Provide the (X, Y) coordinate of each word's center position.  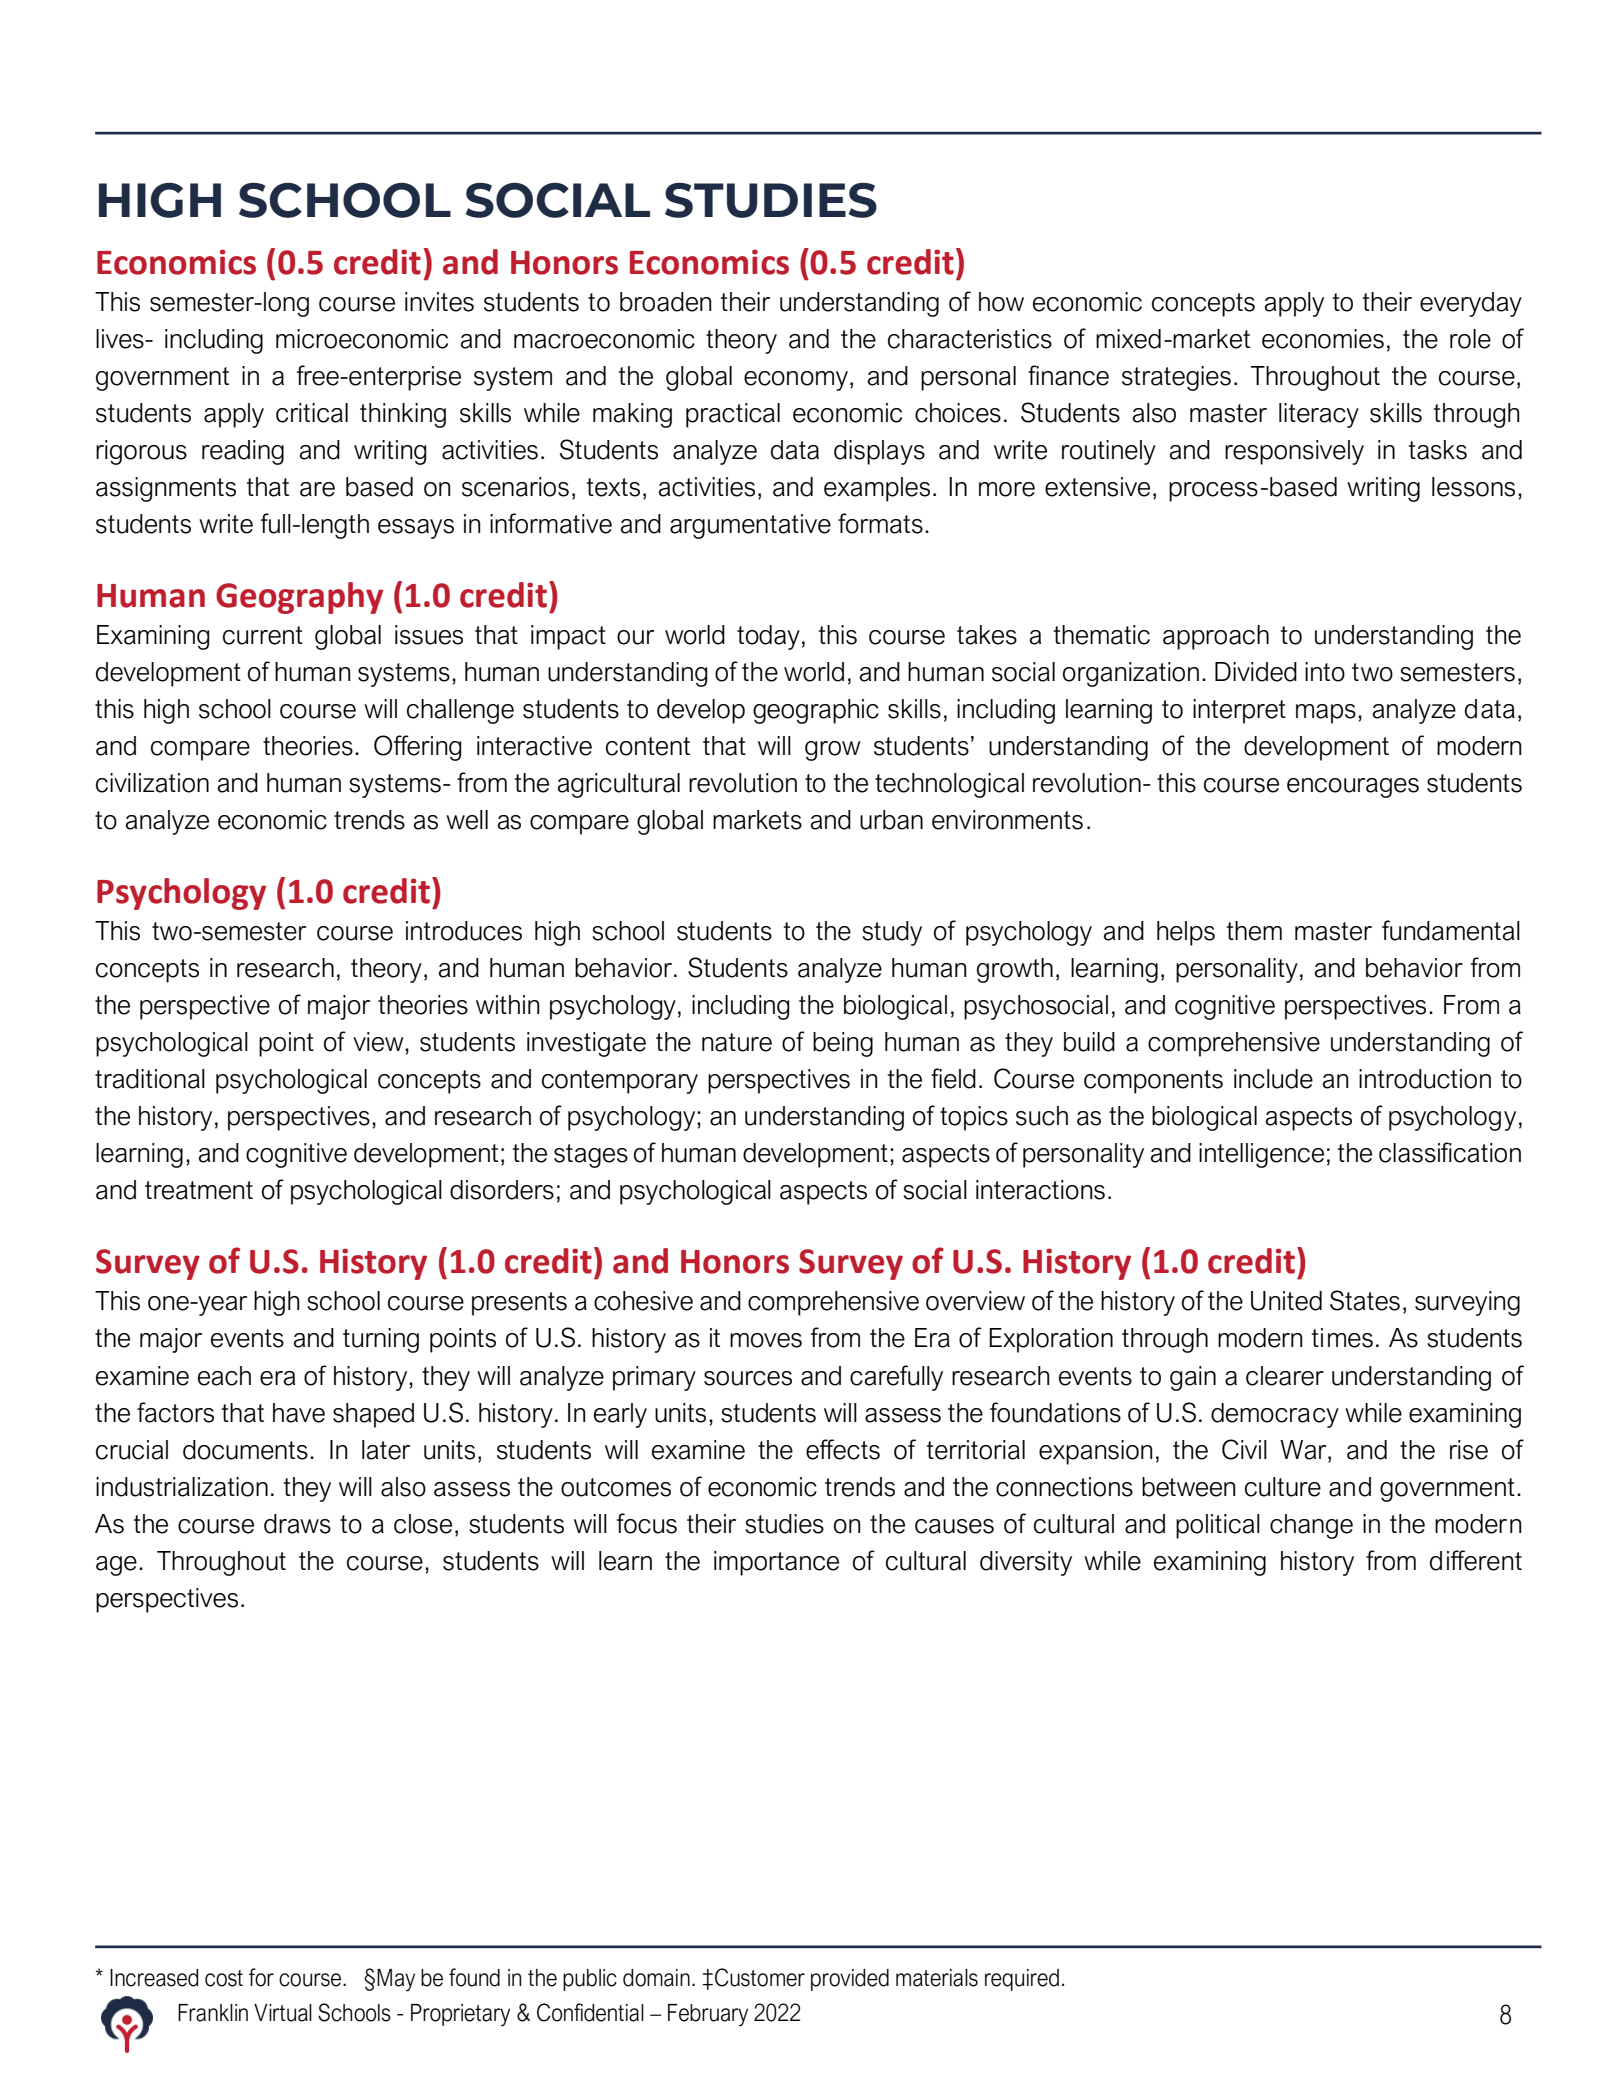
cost (224, 1978)
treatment (199, 1190)
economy (796, 381)
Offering (418, 748)
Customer (760, 1977)
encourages (1353, 788)
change (1311, 1526)
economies (1323, 339)
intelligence (1261, 1155)
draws (297, 1524)
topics (974, 1118)
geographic (816, 711)
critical (312, 413)
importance (776, 1563)
